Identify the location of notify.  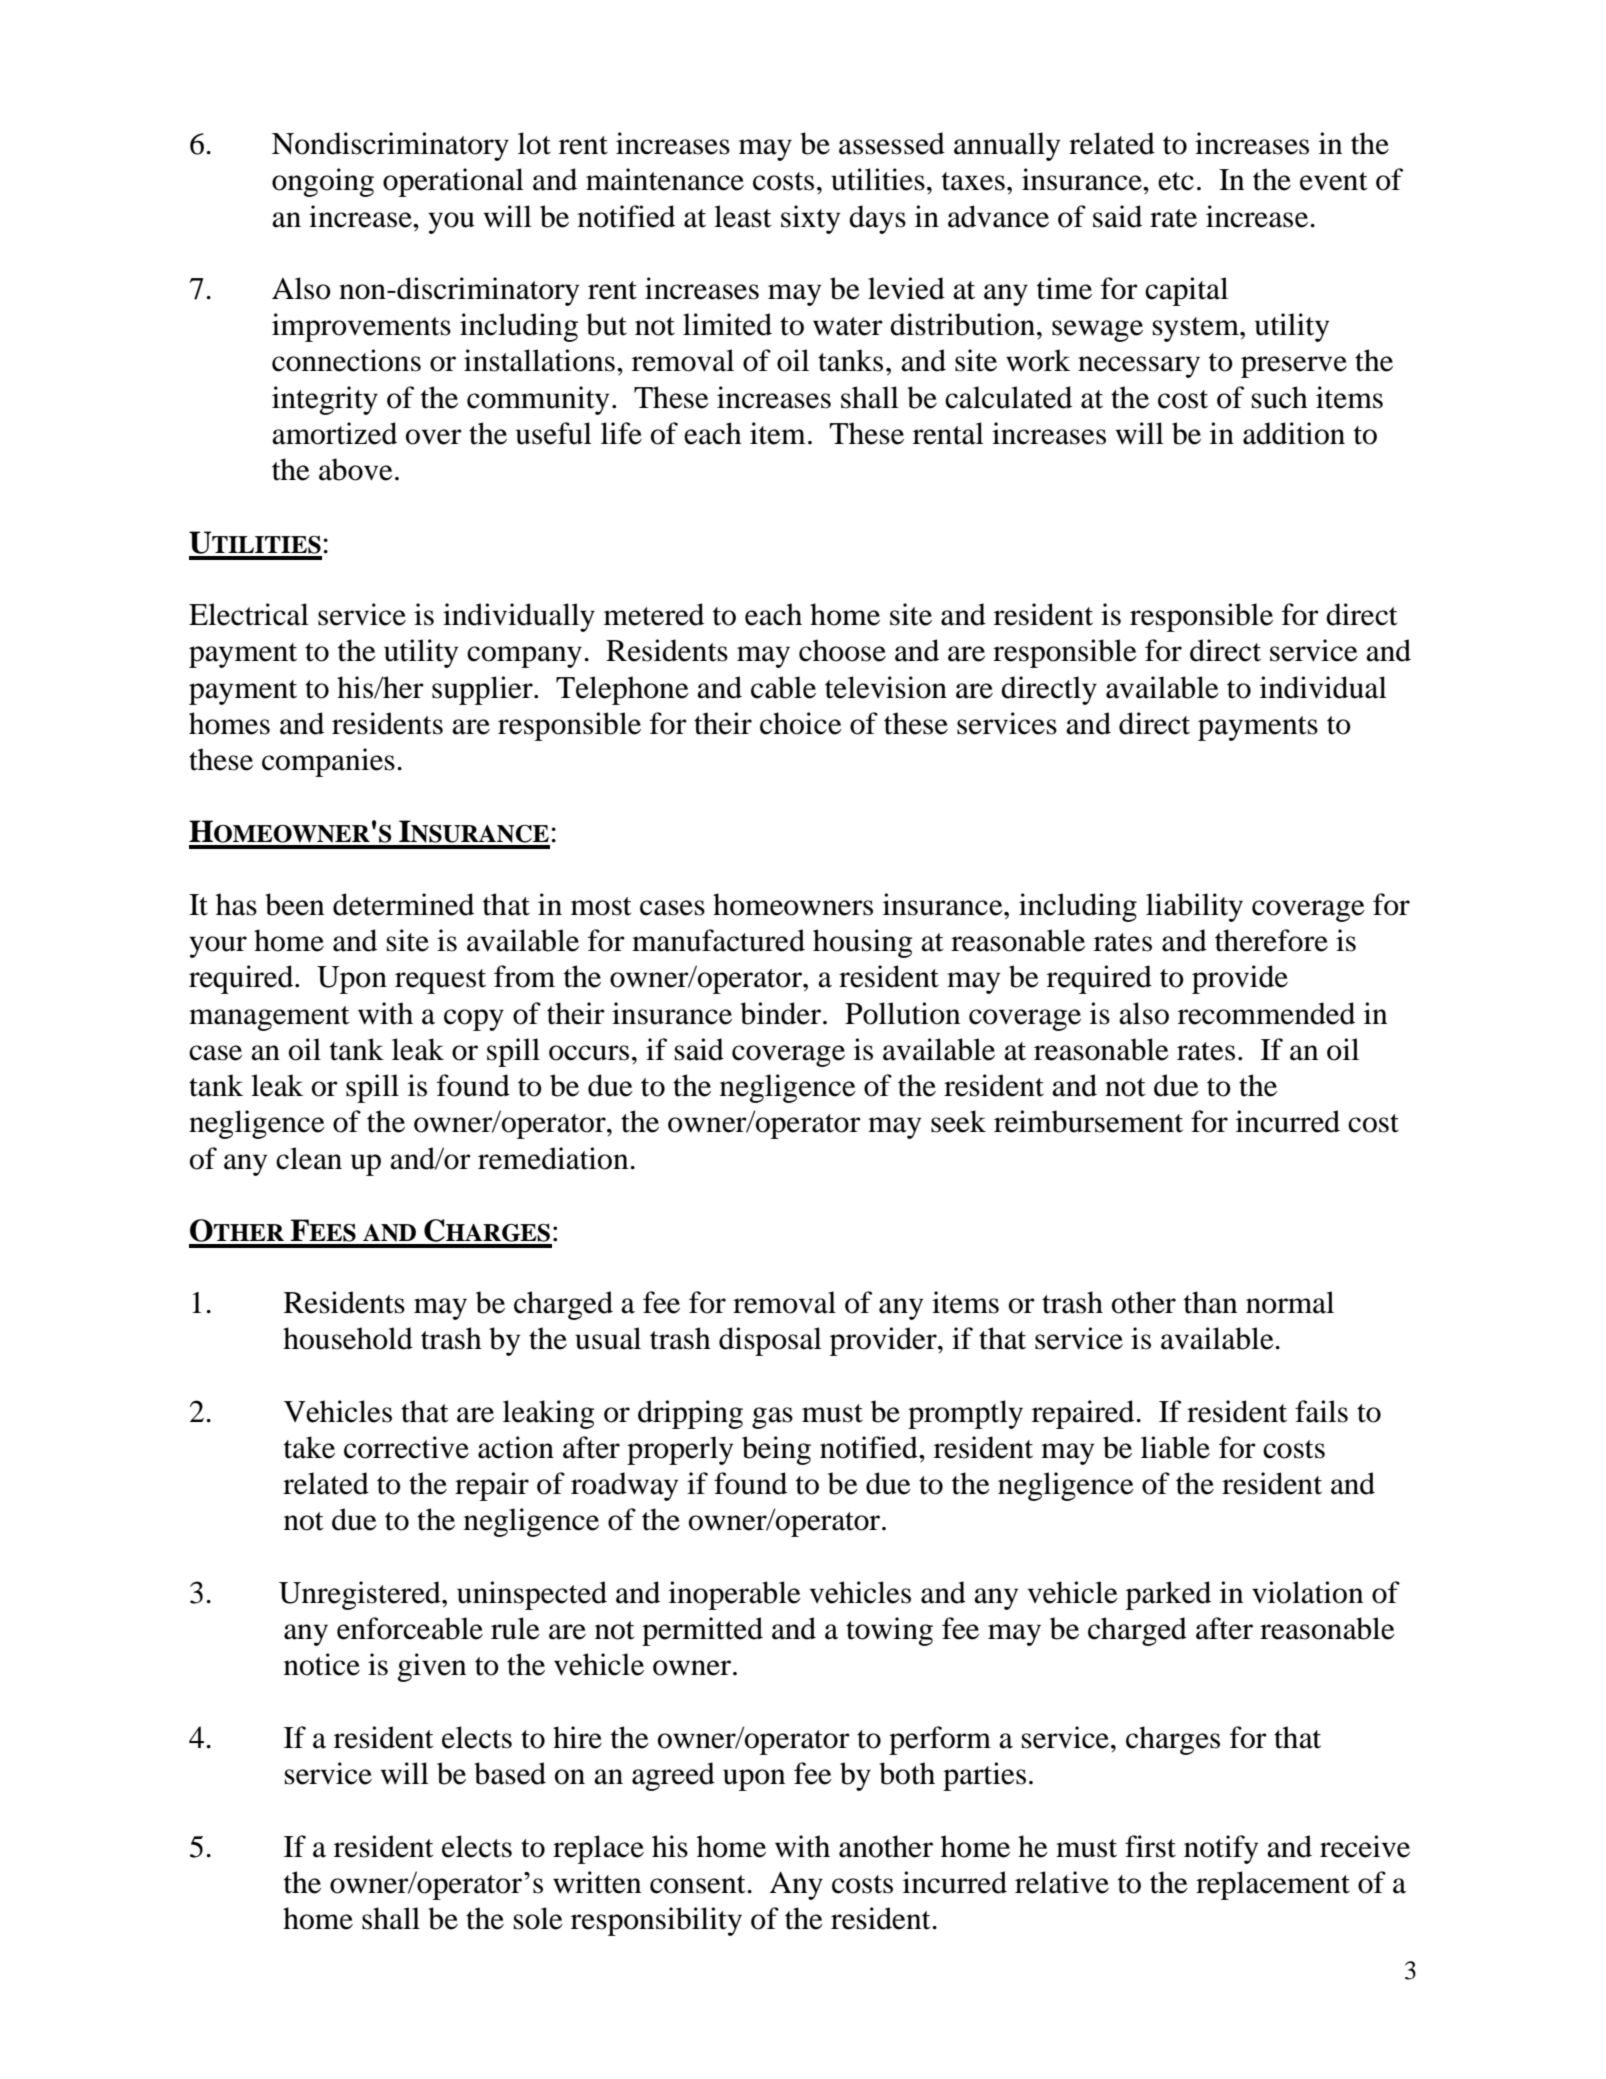
(1221, 1849).
